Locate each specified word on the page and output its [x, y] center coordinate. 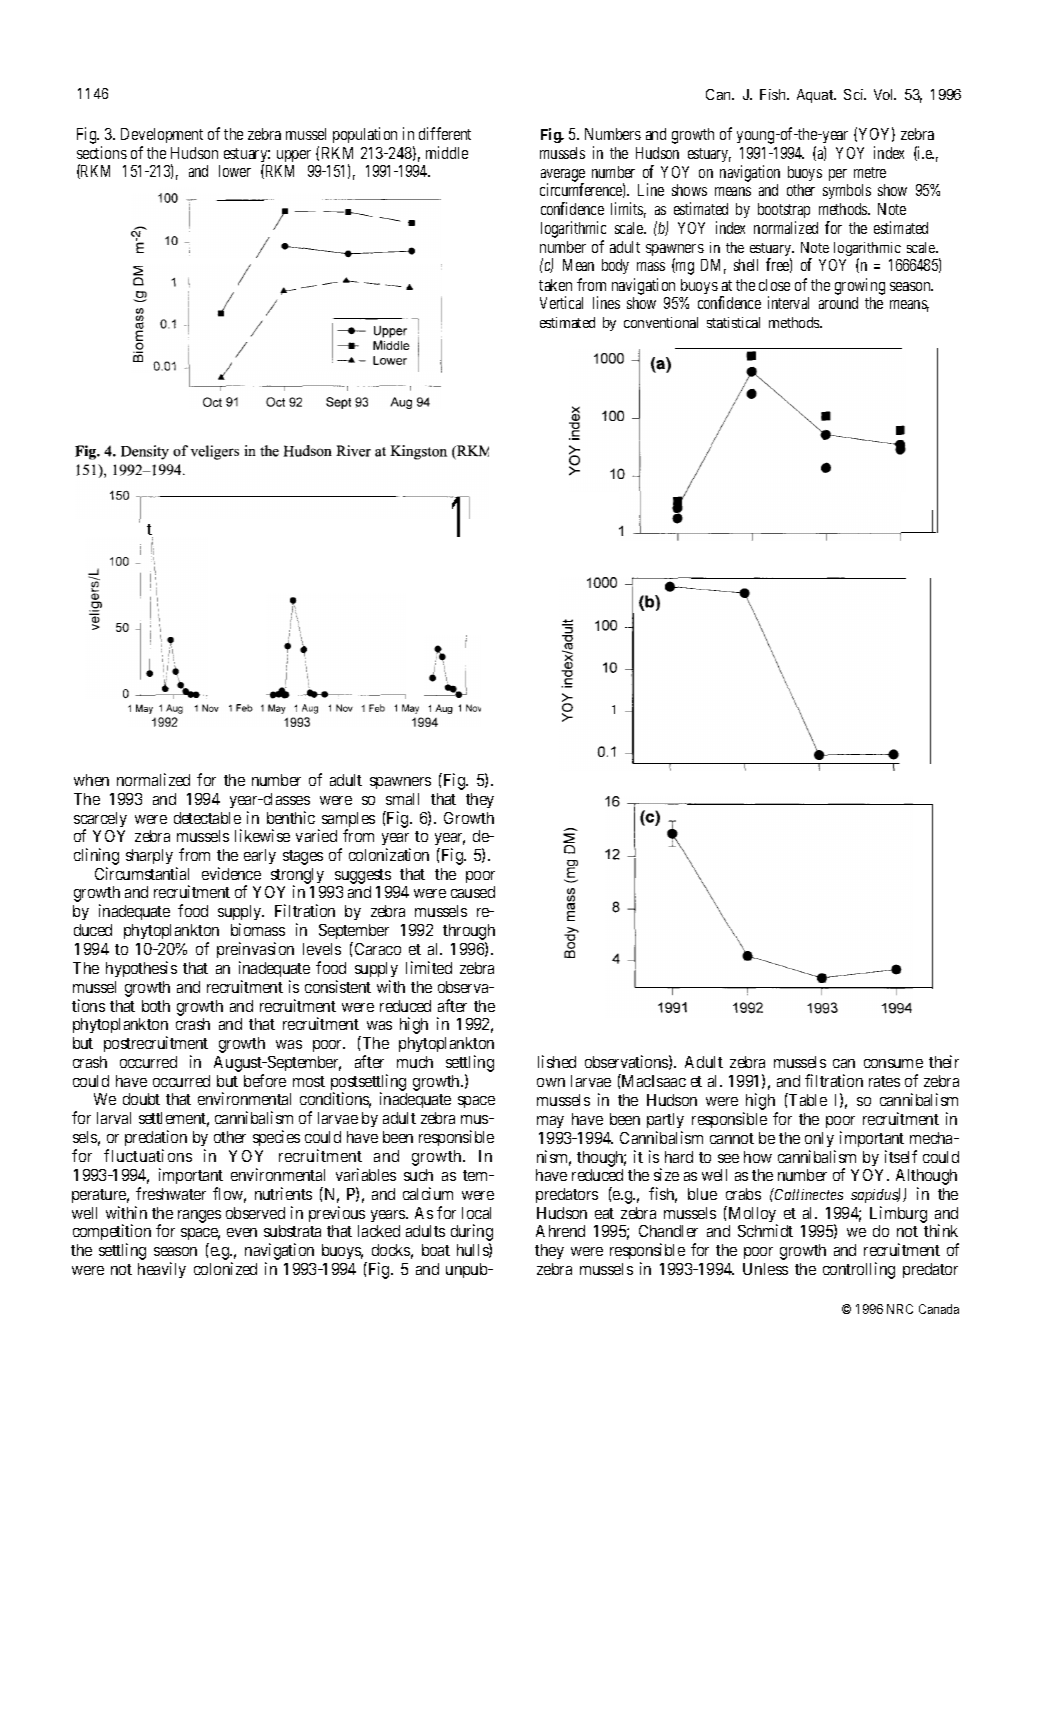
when [91, 780]
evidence [231, 873]
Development [162, 135]
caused [473, 892]
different [445, 133]
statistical [733, 322]
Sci [854, 94]
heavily [162, 1270]
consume [893, 1063]
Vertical [561, 302]
